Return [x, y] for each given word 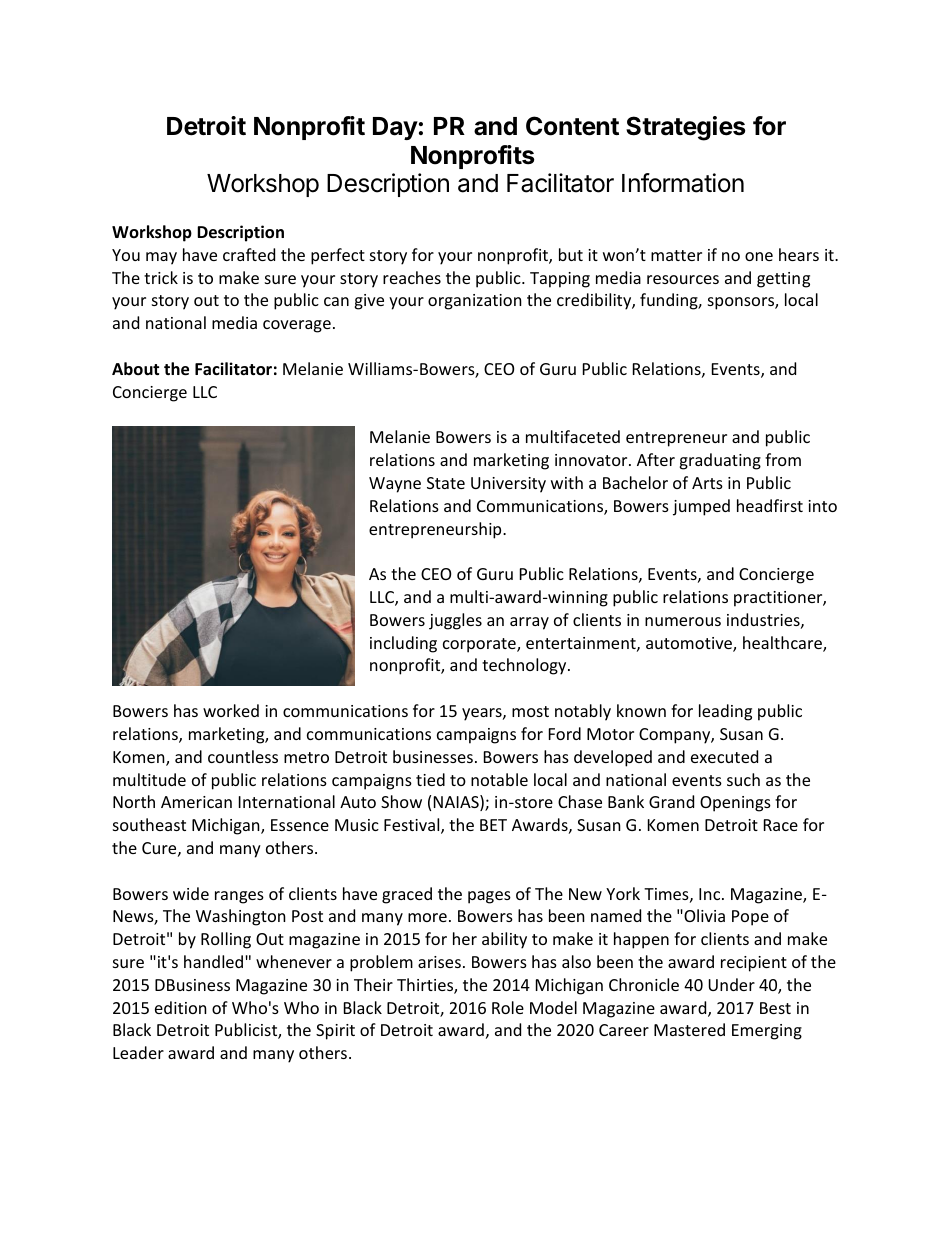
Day [395, 128]
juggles [455, 621]
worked [231, 710]
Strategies [685, 128]
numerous [683, 621]
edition [181, 1007]
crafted [249, 254]
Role [508, 1007]
